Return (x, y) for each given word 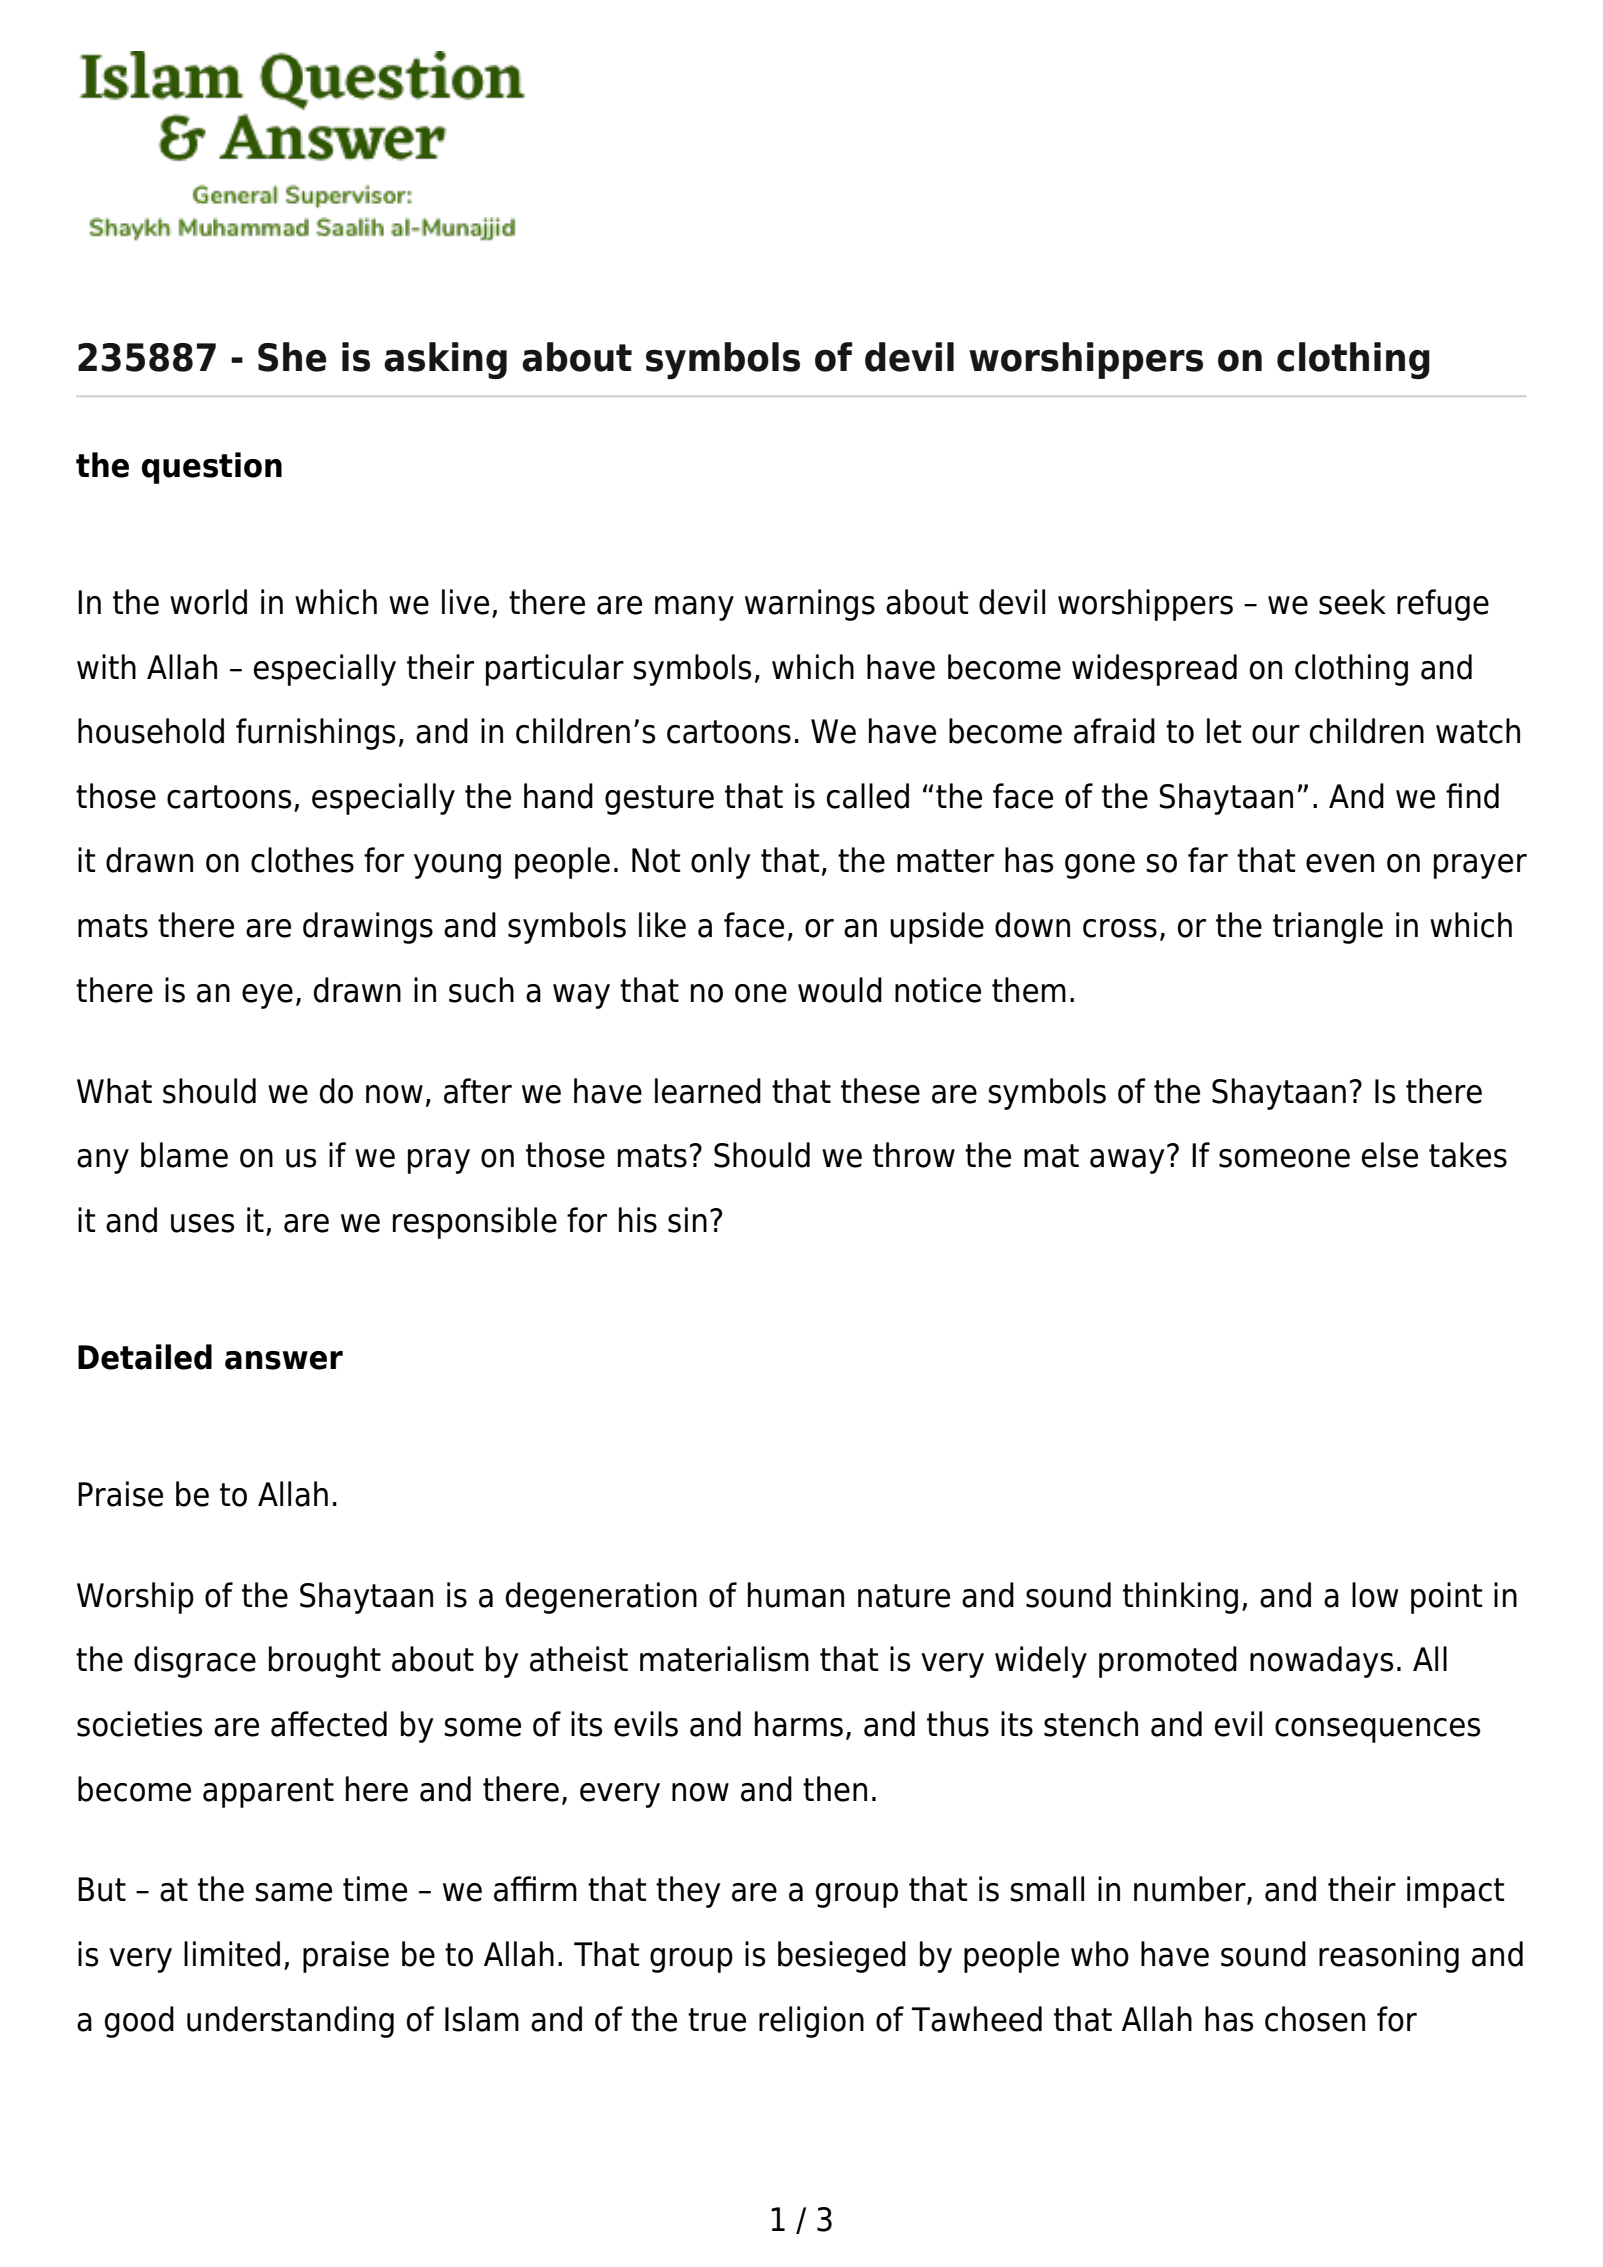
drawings (368, 928)
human (796, 1595)
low (1375, 1595)
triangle (1328, 928)
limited (232, 1954)
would (840, 990)
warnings (810, 605)
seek (1352, 602)
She (292, 357)
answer (284, 1360)
